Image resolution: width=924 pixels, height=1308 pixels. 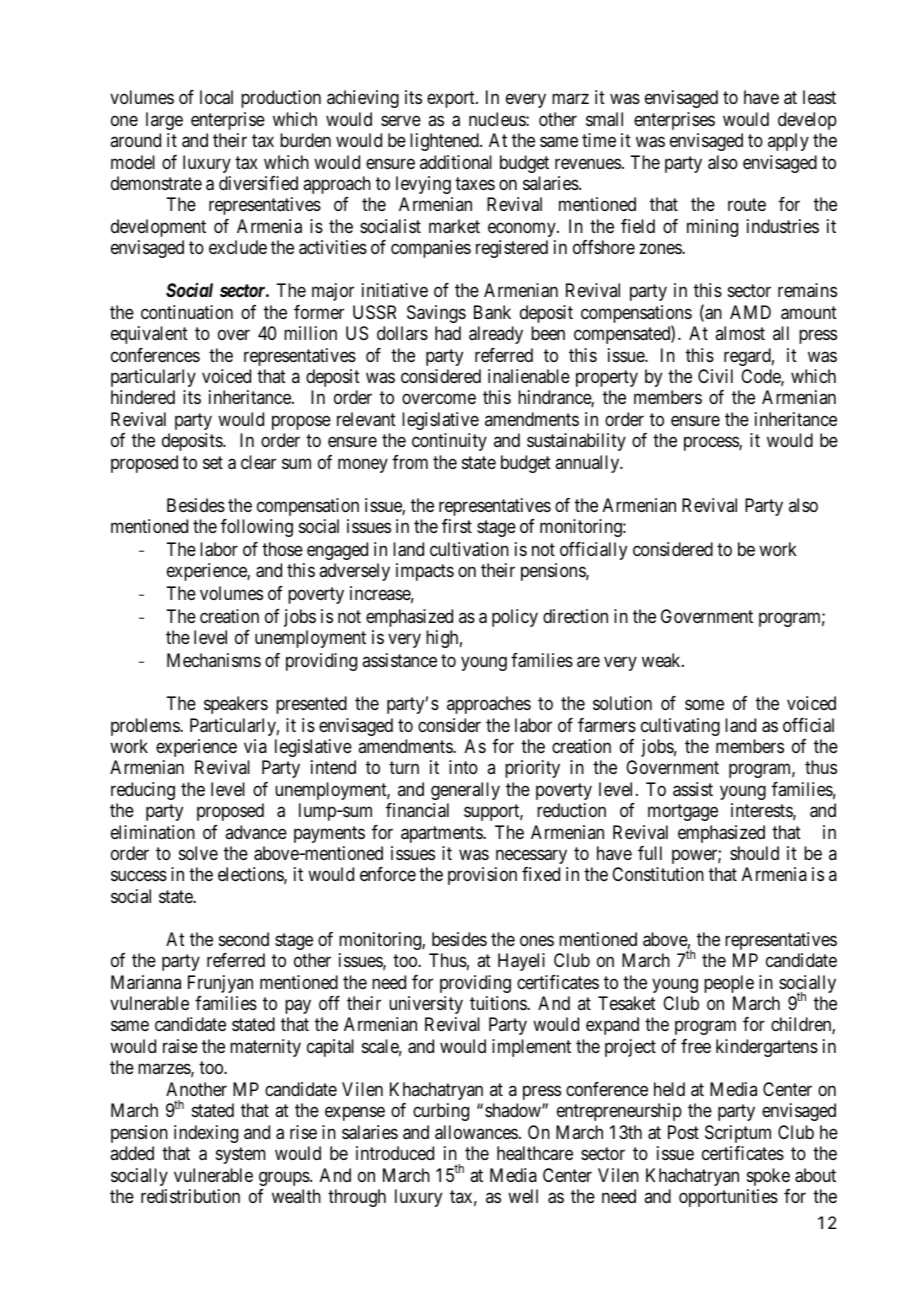 I want to click on allowances, so click(x=476, y=1132).
